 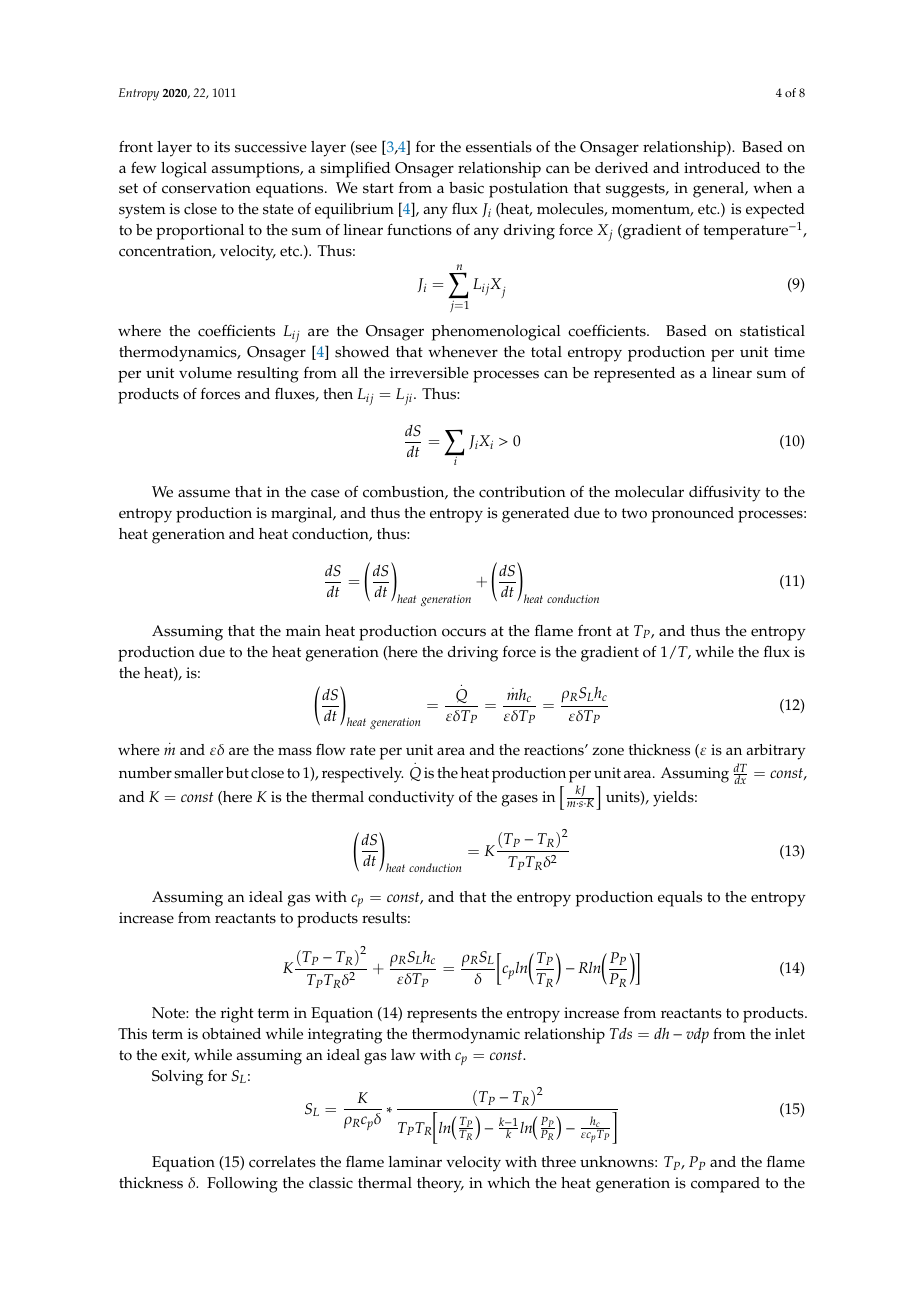 What do you see at coordinates (522, 492) in the page?
I see `contribution` at bounding box center [522, 492].
